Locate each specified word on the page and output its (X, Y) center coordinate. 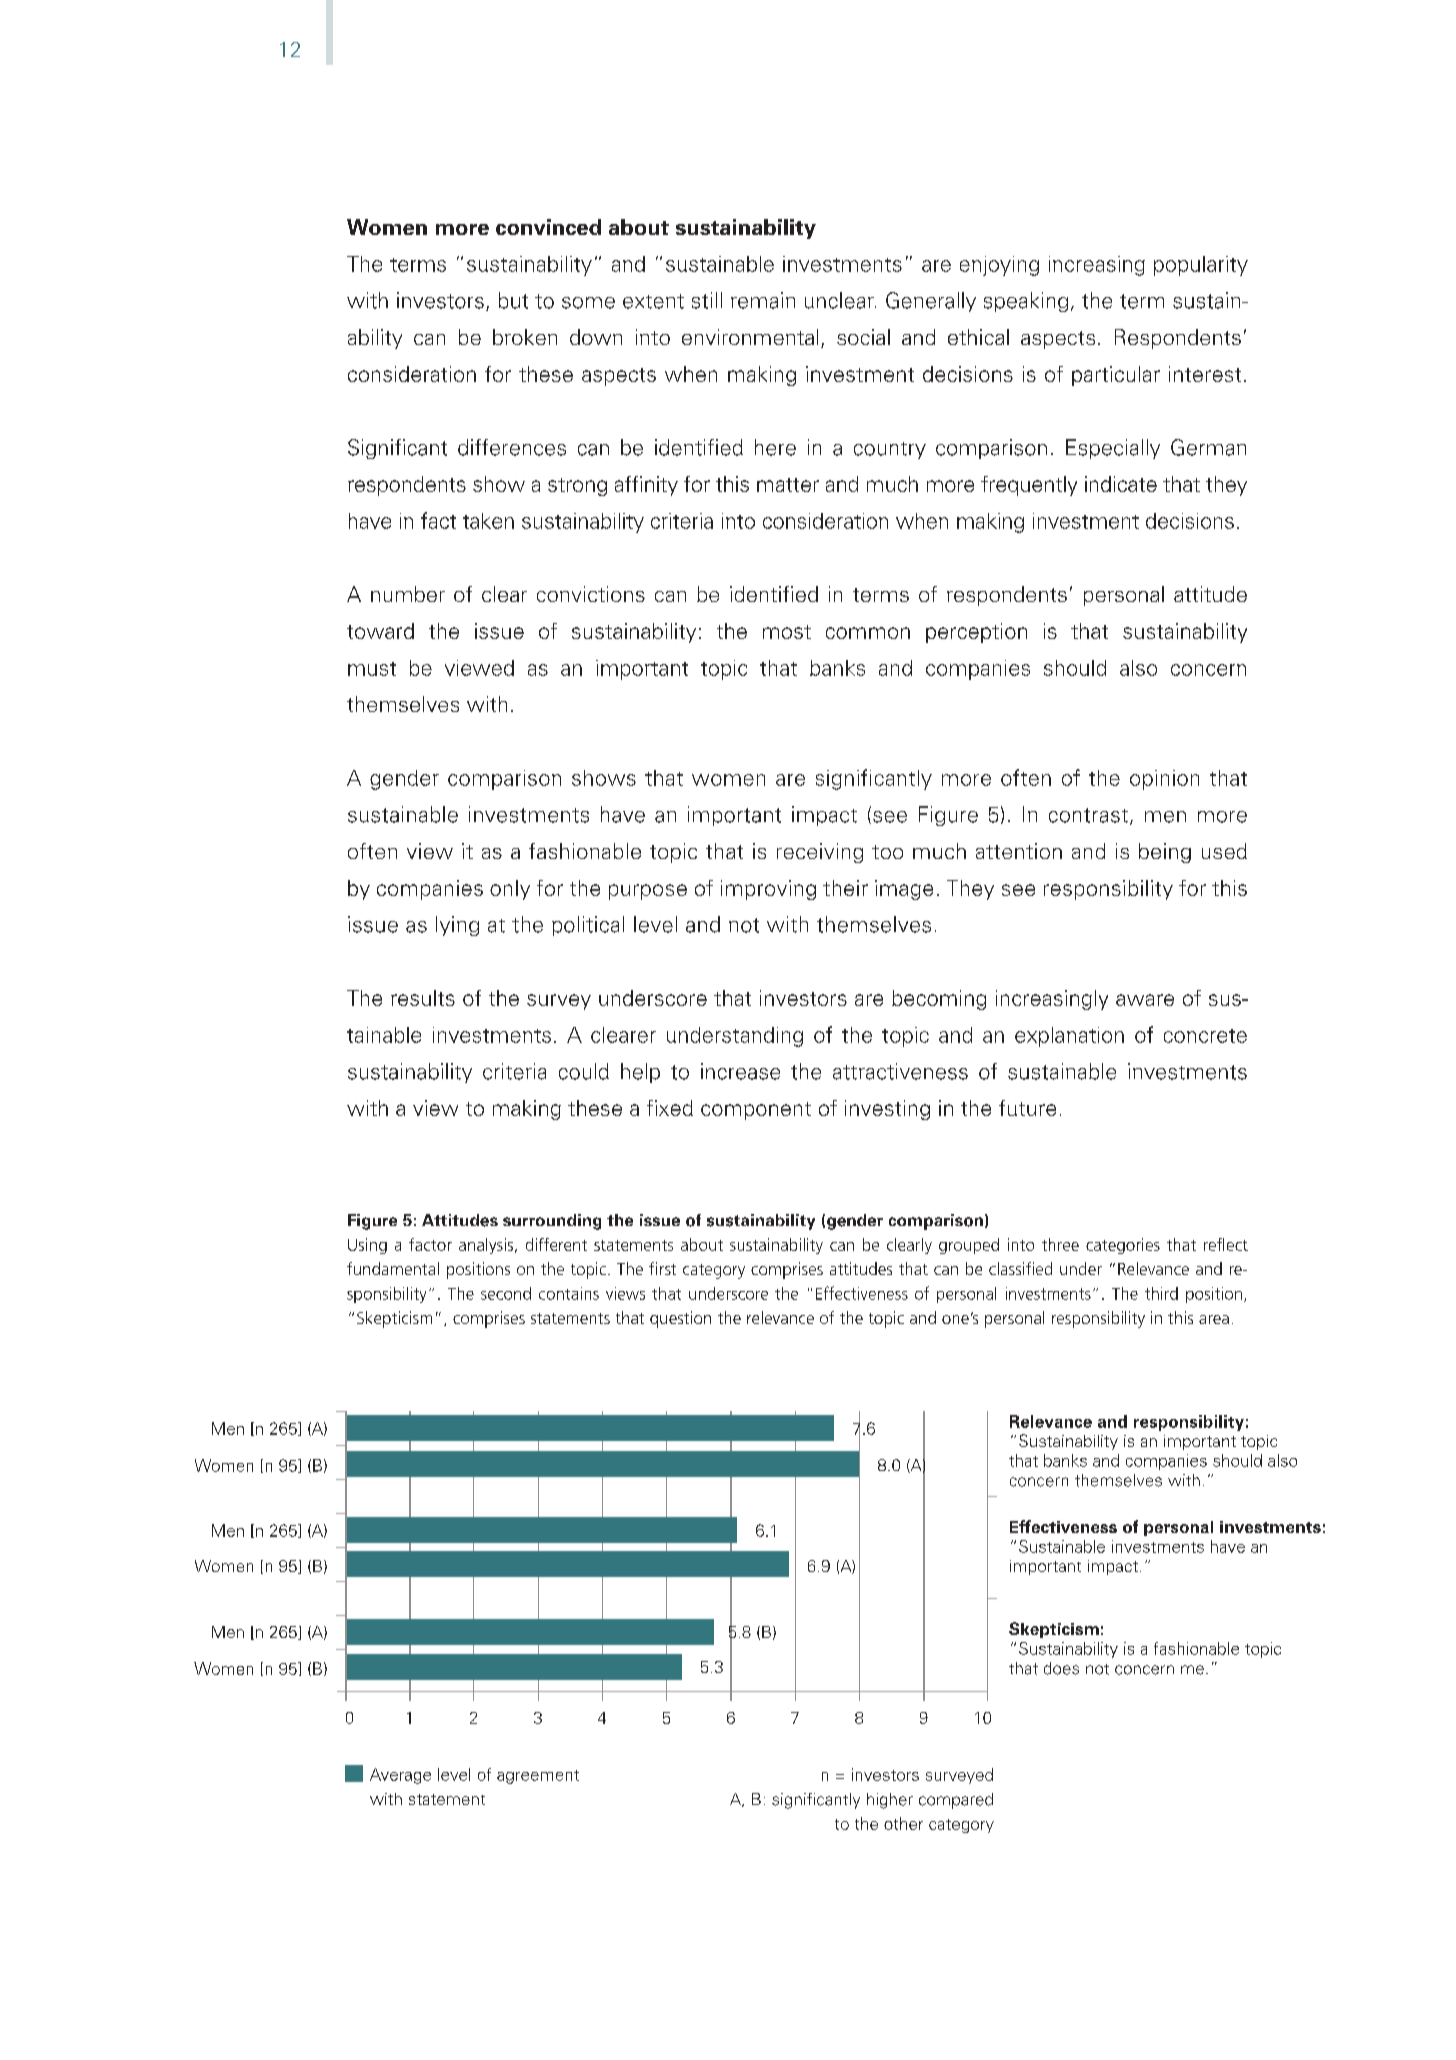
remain (763, 300)
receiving (820, 853)
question (680, 1319)
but (513, 300)
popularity (1201, 266)
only (510, 890)
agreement (538, 1777)
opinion (1164, 780)
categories (1123, 1246)
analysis (487, 1246)
